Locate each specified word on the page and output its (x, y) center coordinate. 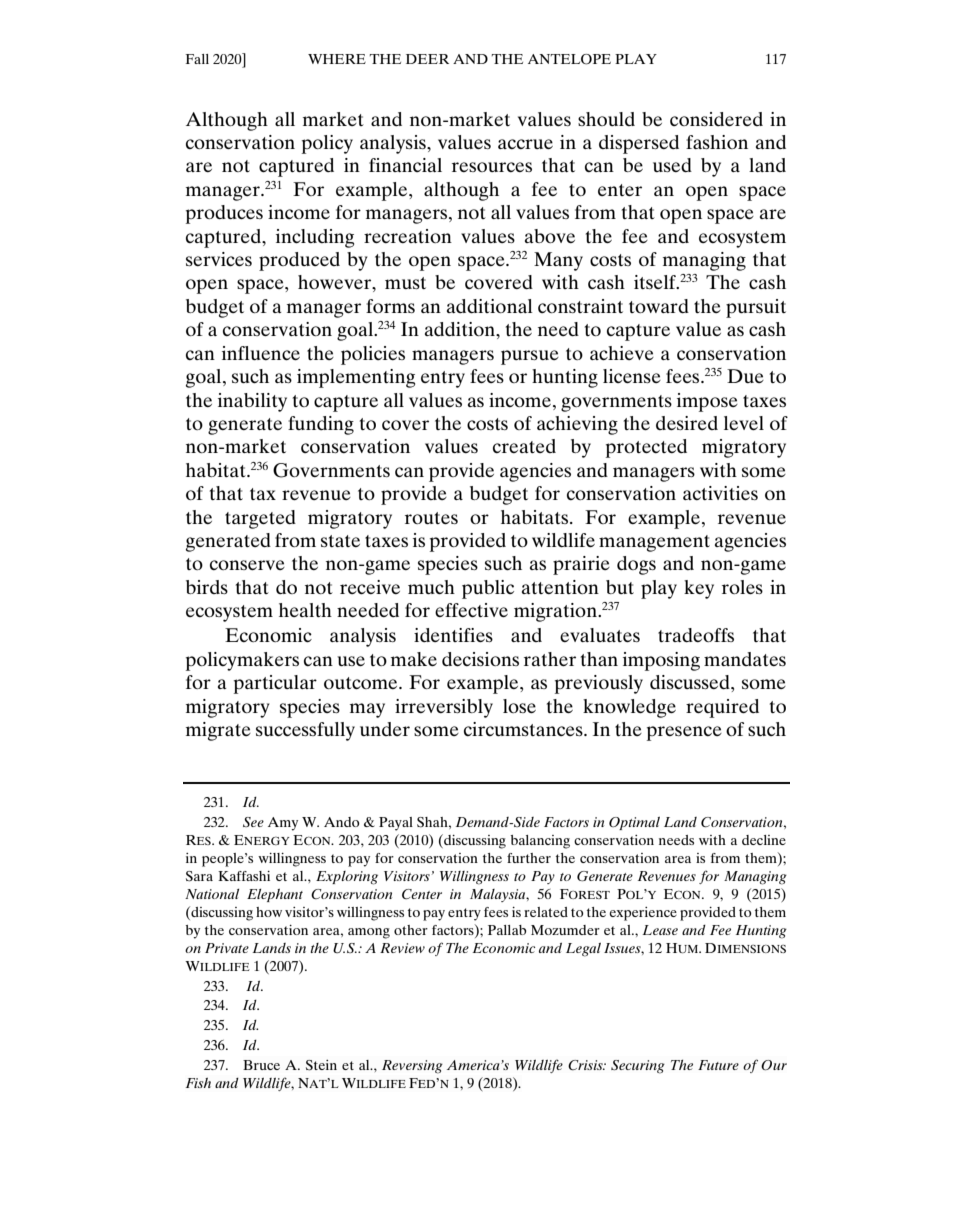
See (253, 822)
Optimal (634, 823)
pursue (530, 357)
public (488, 589)
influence (261, 353)
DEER (427, 59)
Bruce (261, 1065)
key (699, 589)
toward (659, 306)
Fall (197, 59)
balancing (540, 842)
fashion (717, 142)
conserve (247, 565)
